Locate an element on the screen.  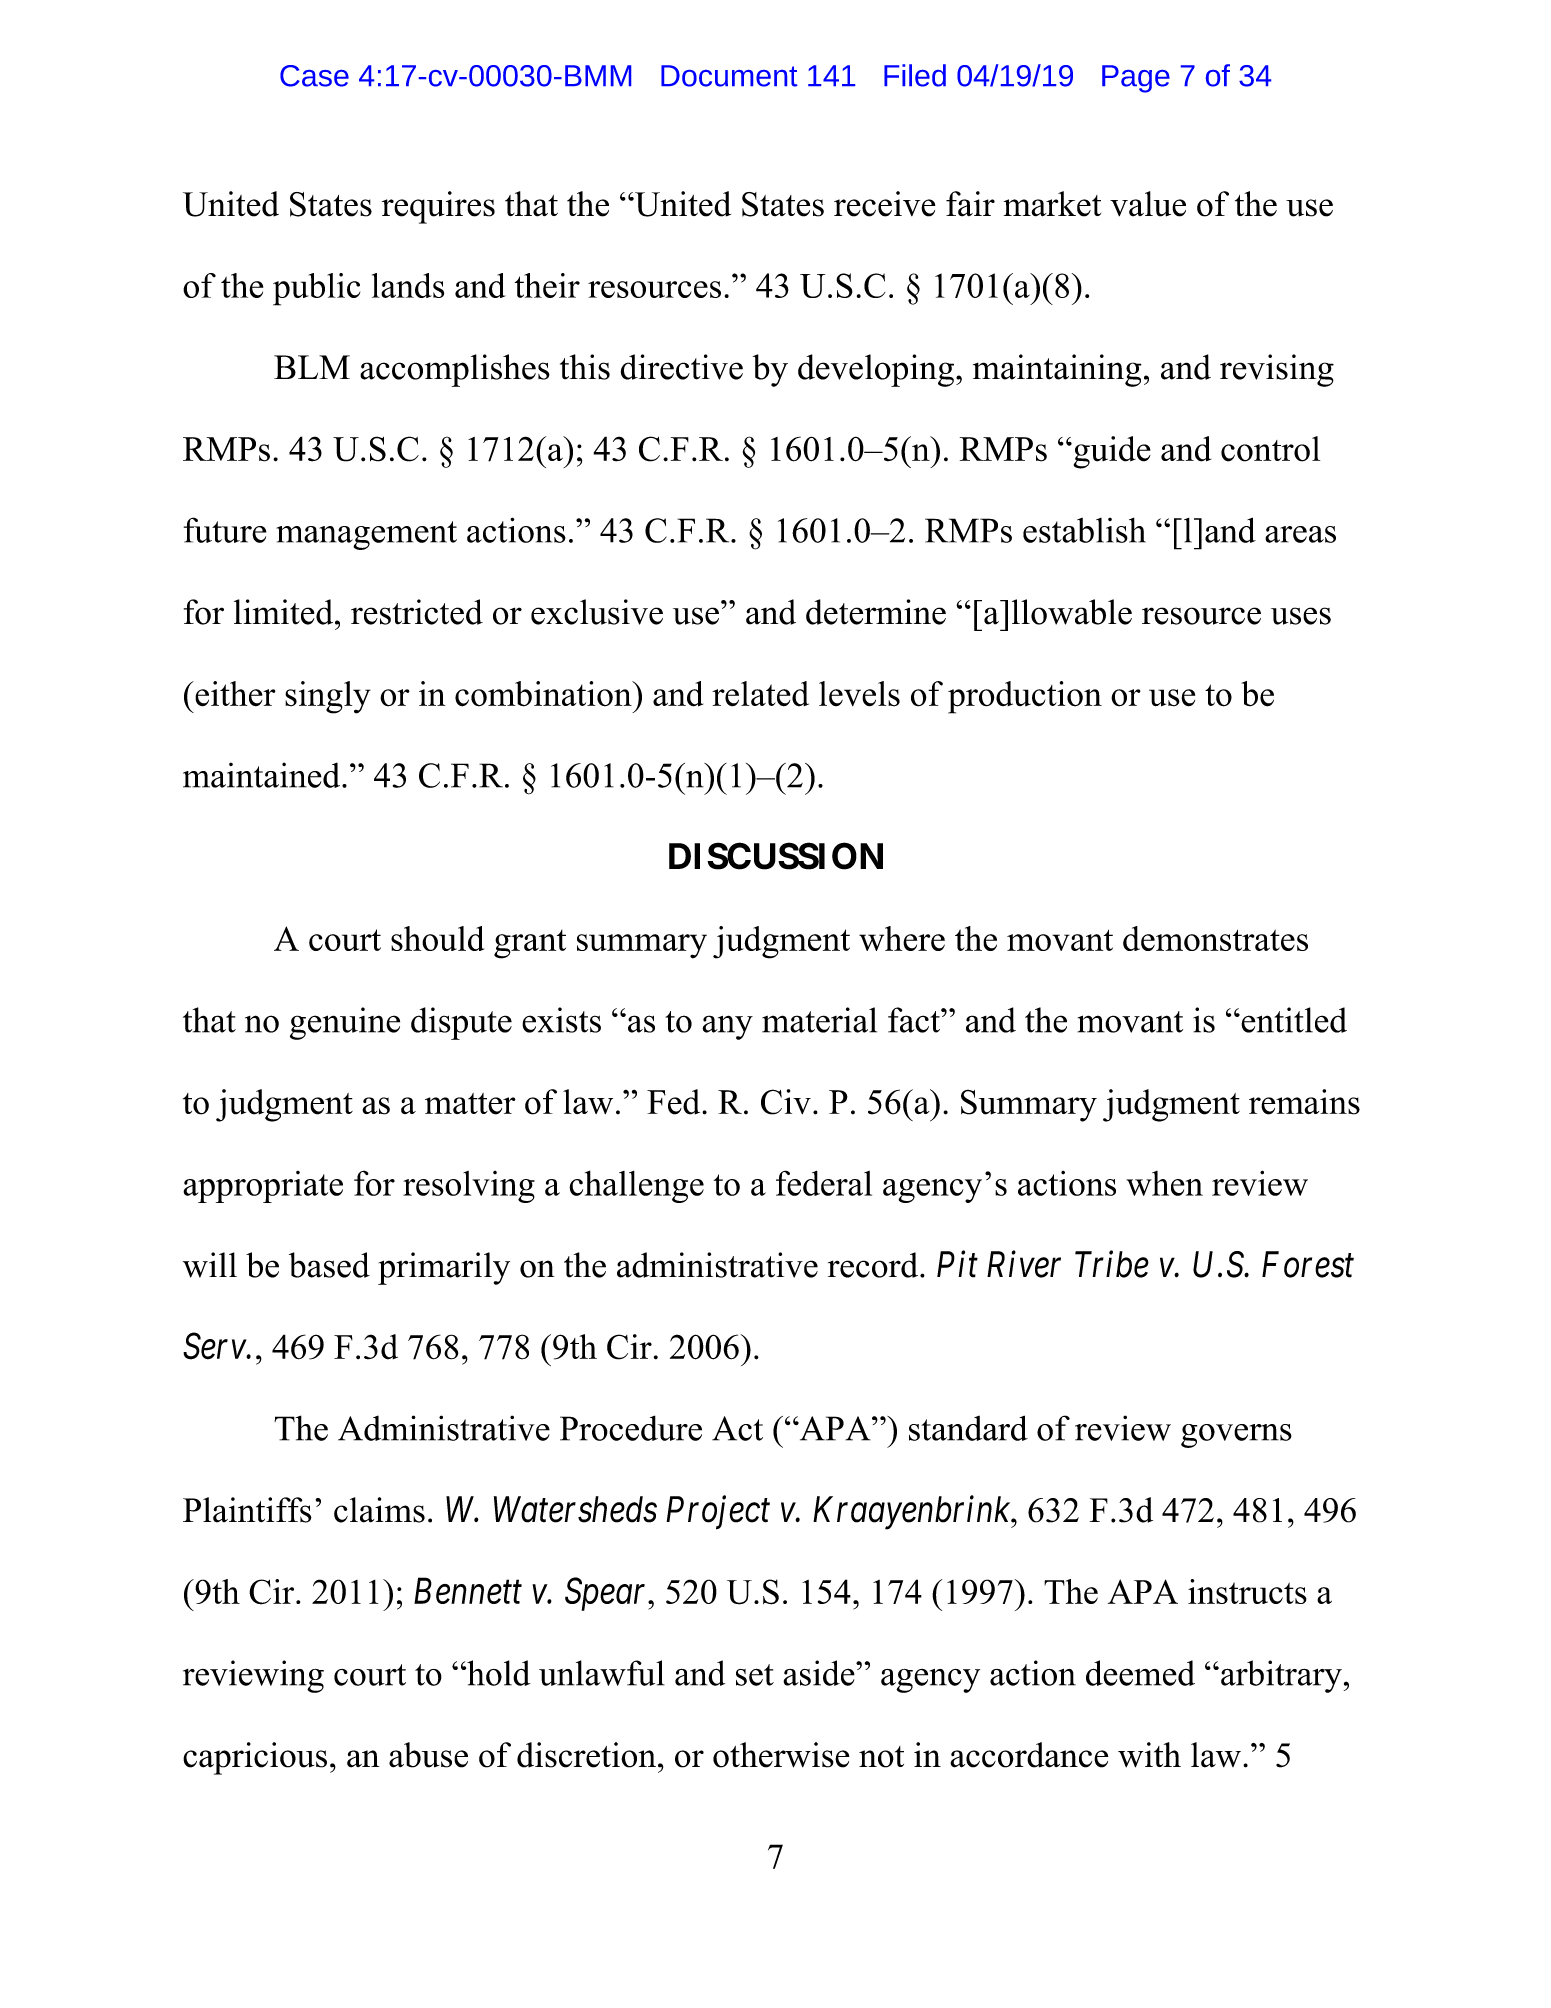
singly is located at coordinates (328, 697).
